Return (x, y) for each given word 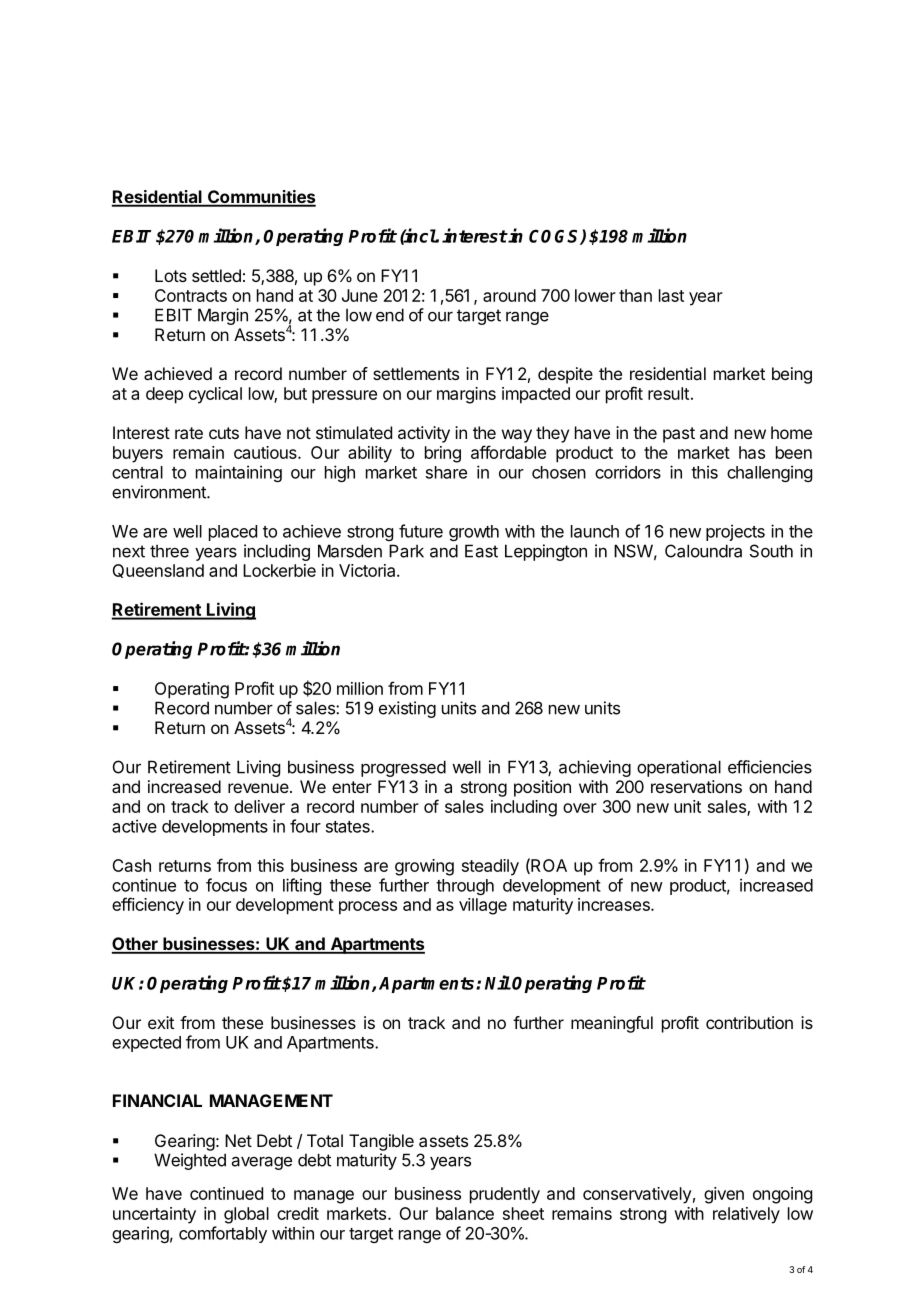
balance (465, 1213)
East (481, 551)
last (671, 295)
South (771, 551)
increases (615, 904)
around (509, 295)
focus (226, 885)
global (246, 1215)
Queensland (158, 571)
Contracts (191, 295)
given (724, 1195)
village (483, 906)
